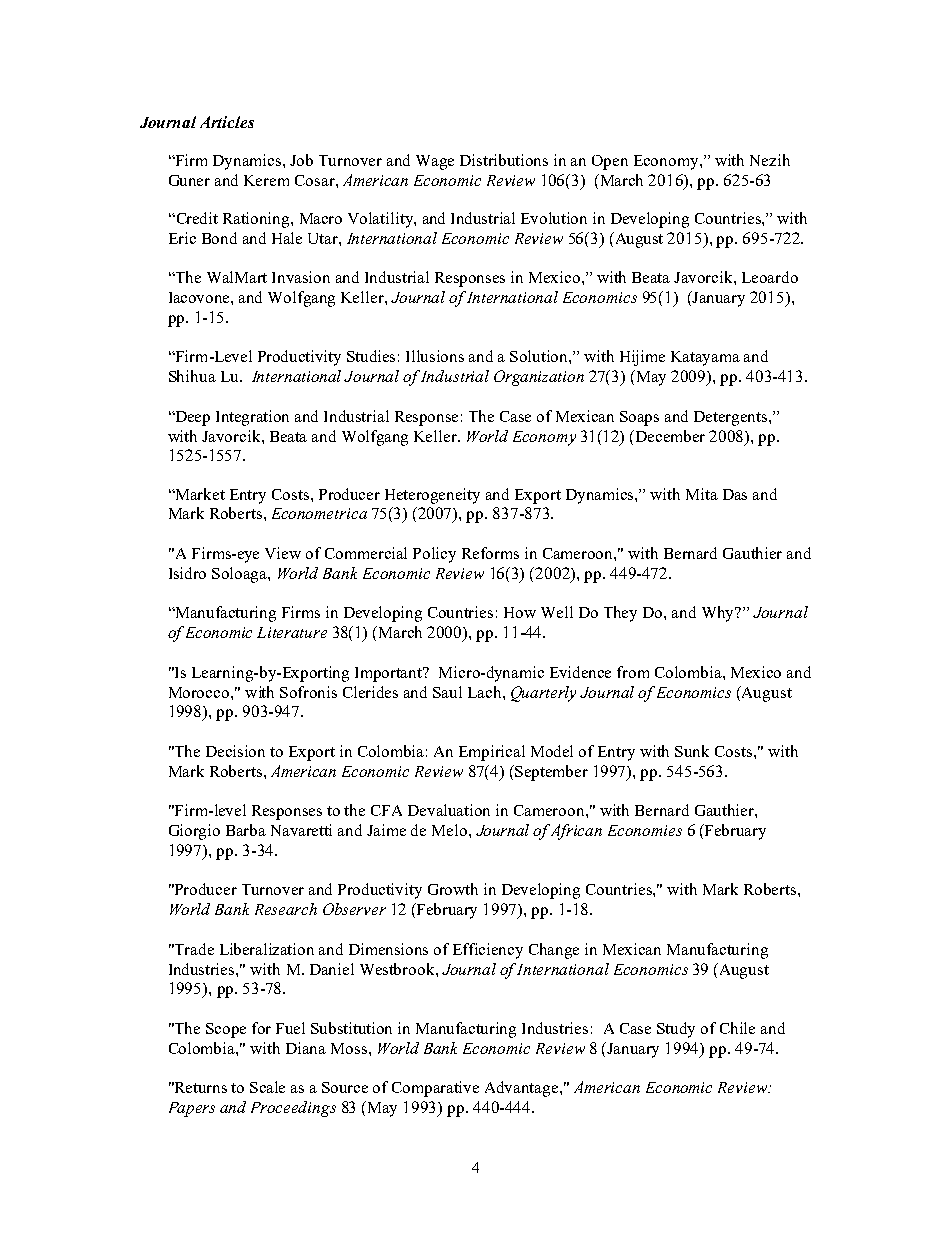  I want to click on Literature, so click(292, 632).
